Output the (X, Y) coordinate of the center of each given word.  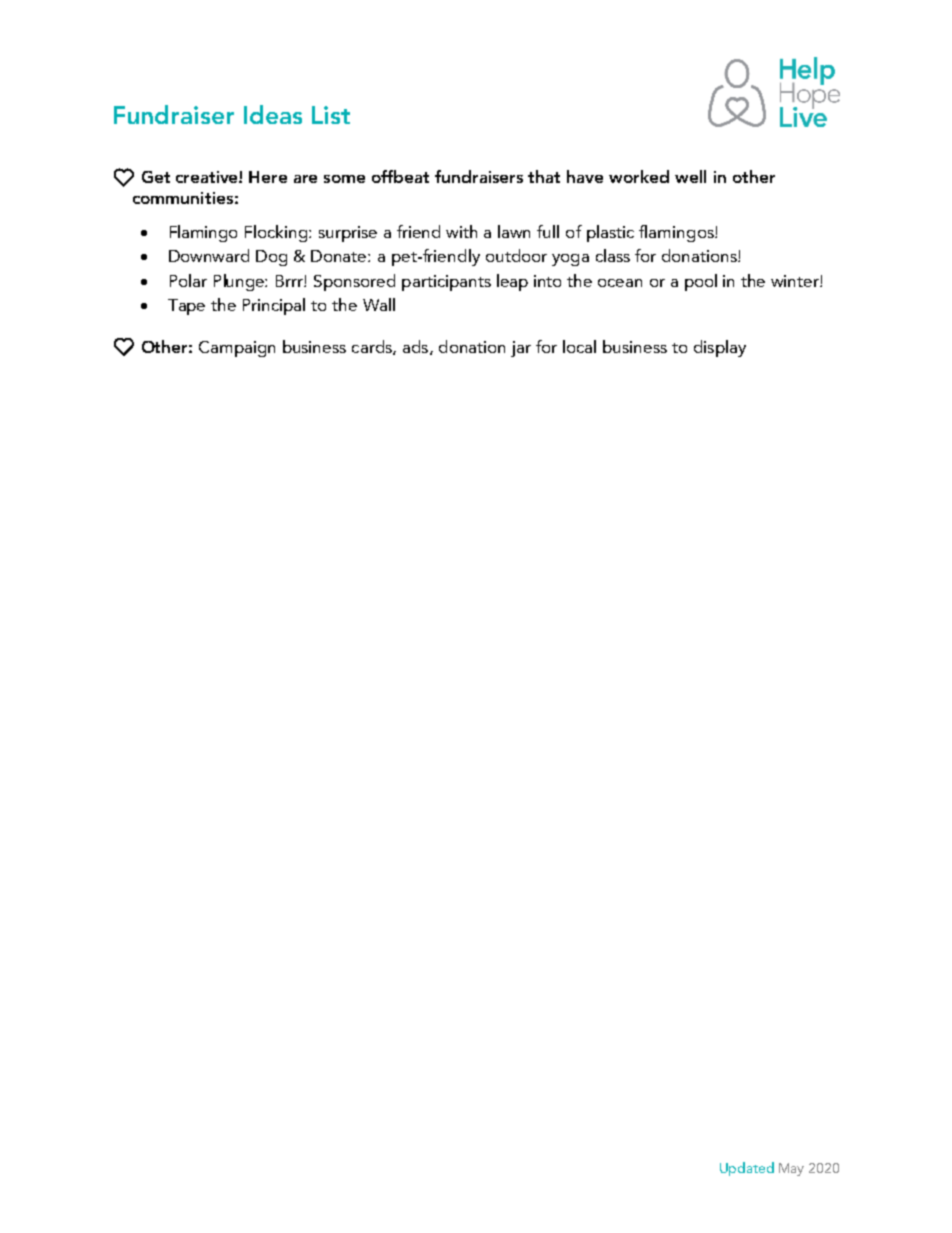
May (791, 1169)
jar (521, 349)
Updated (747, 1169)
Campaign (237, 349)
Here (268, 177)
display (720, 348)
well (690, 176)
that (544, 176)
